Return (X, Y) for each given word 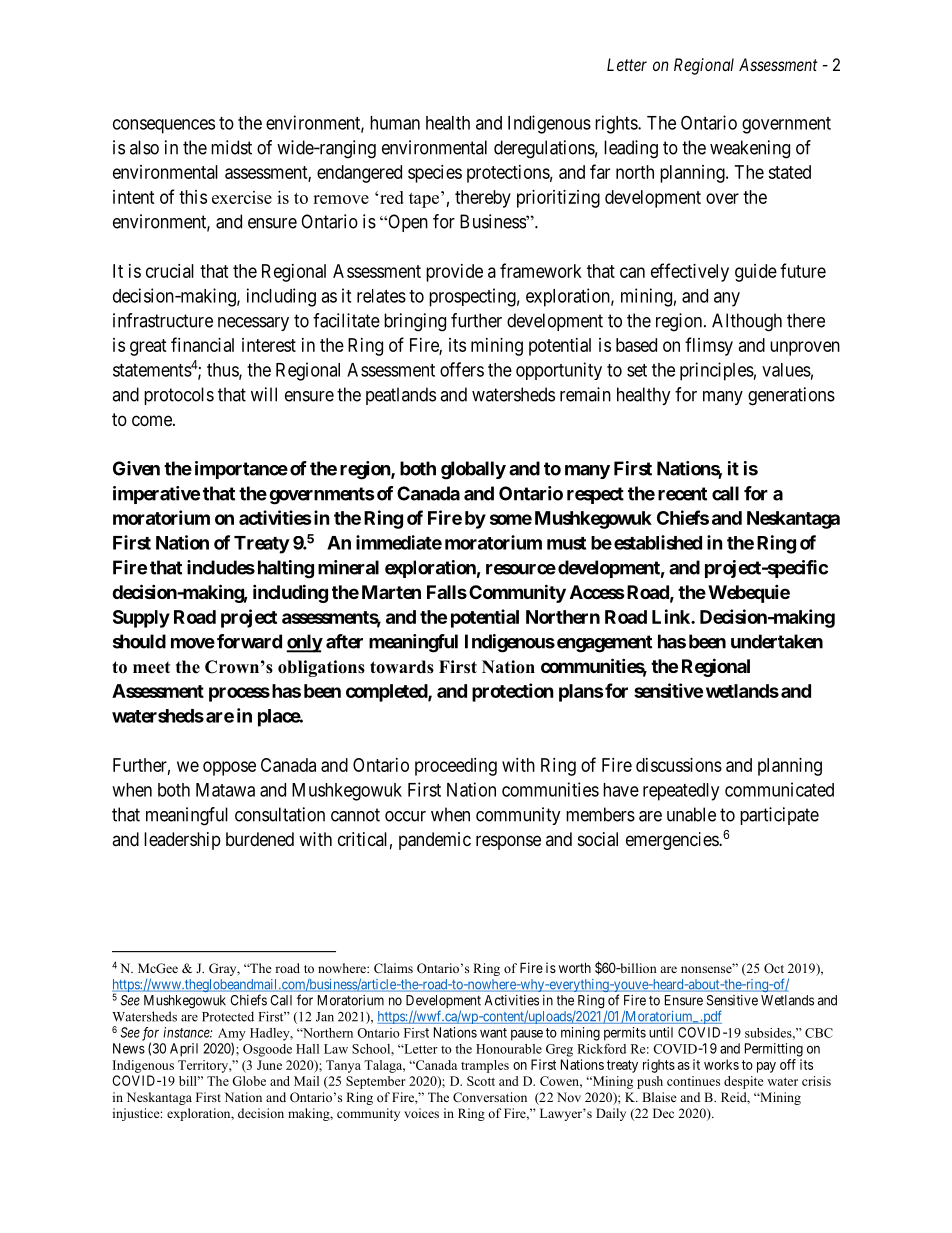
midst (231, 147)
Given (136, 468)
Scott (481, 1081)
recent (682, 494)
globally (473, 470)
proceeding (456, 767)
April (184, 1050)
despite (744, 1082)
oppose (229, 768)
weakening (750, 149)
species (435, 174)
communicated (779, 789)
